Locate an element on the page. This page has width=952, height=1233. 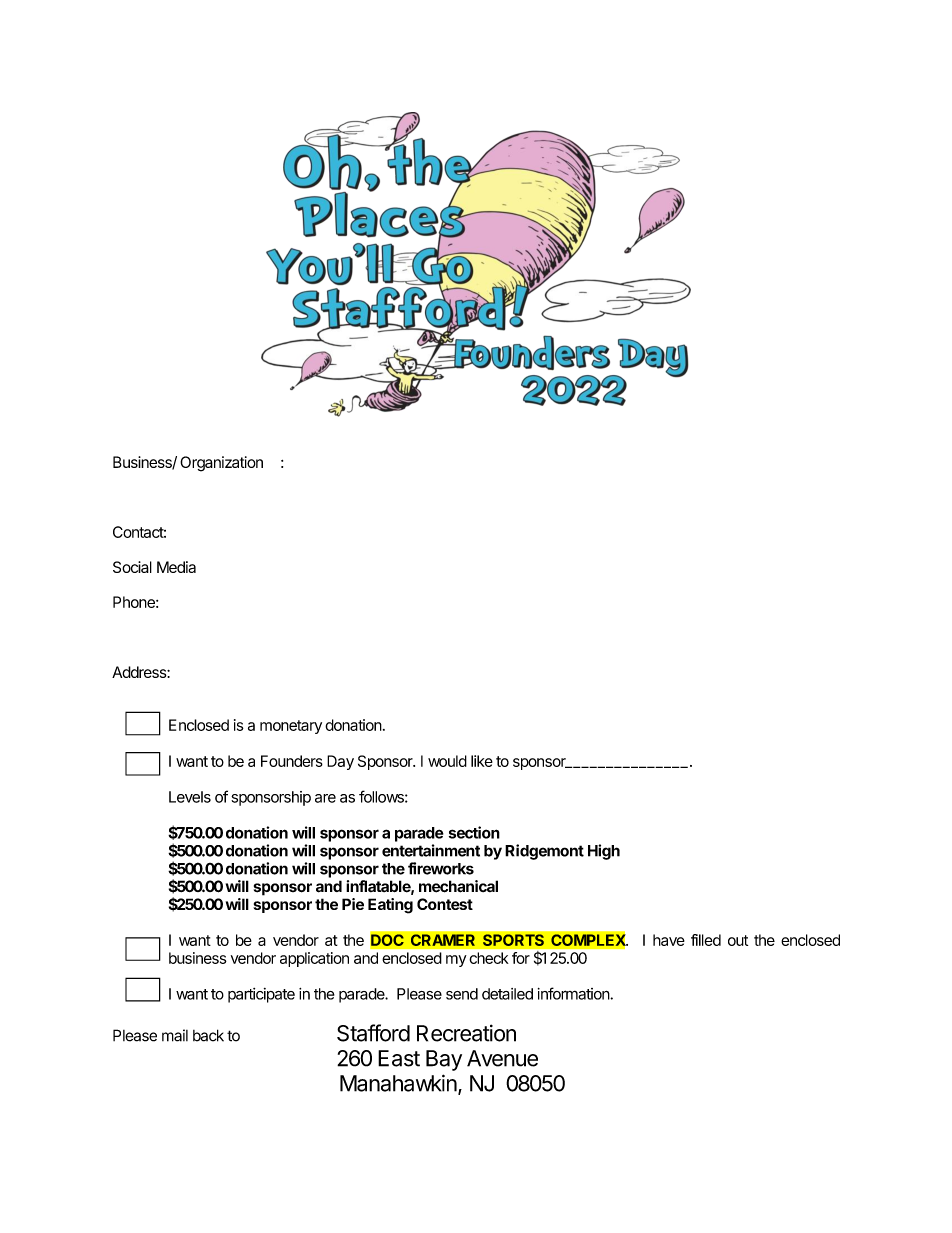
Recreation is located at coordinates (466, 1033).
